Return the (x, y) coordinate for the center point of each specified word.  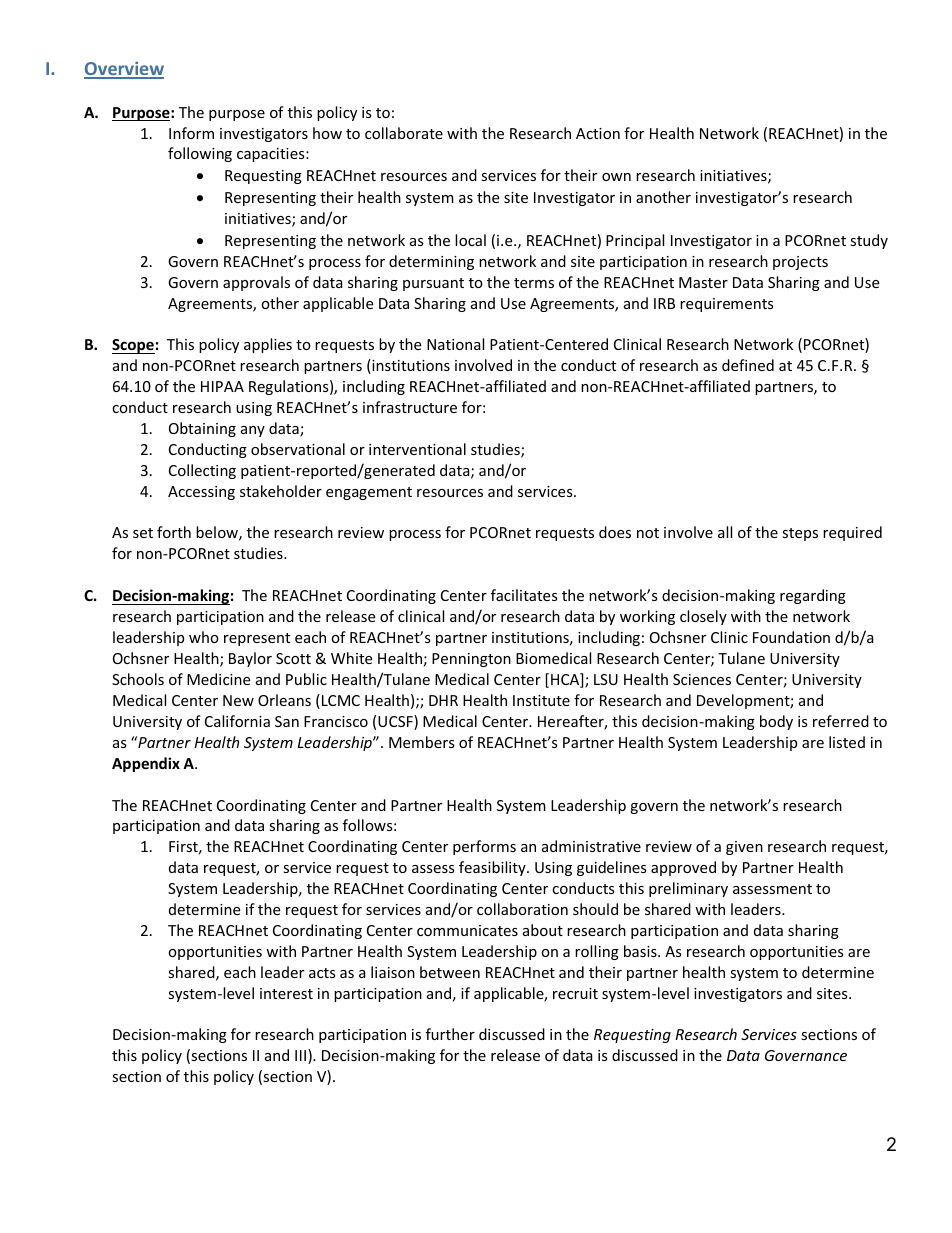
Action (598, 133)
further (450, 1034)
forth (174, 532)
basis (641, 951)
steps (800, 534)
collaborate (404, 133)
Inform (191, 133)
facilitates (524, 595)
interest (286, 993)
